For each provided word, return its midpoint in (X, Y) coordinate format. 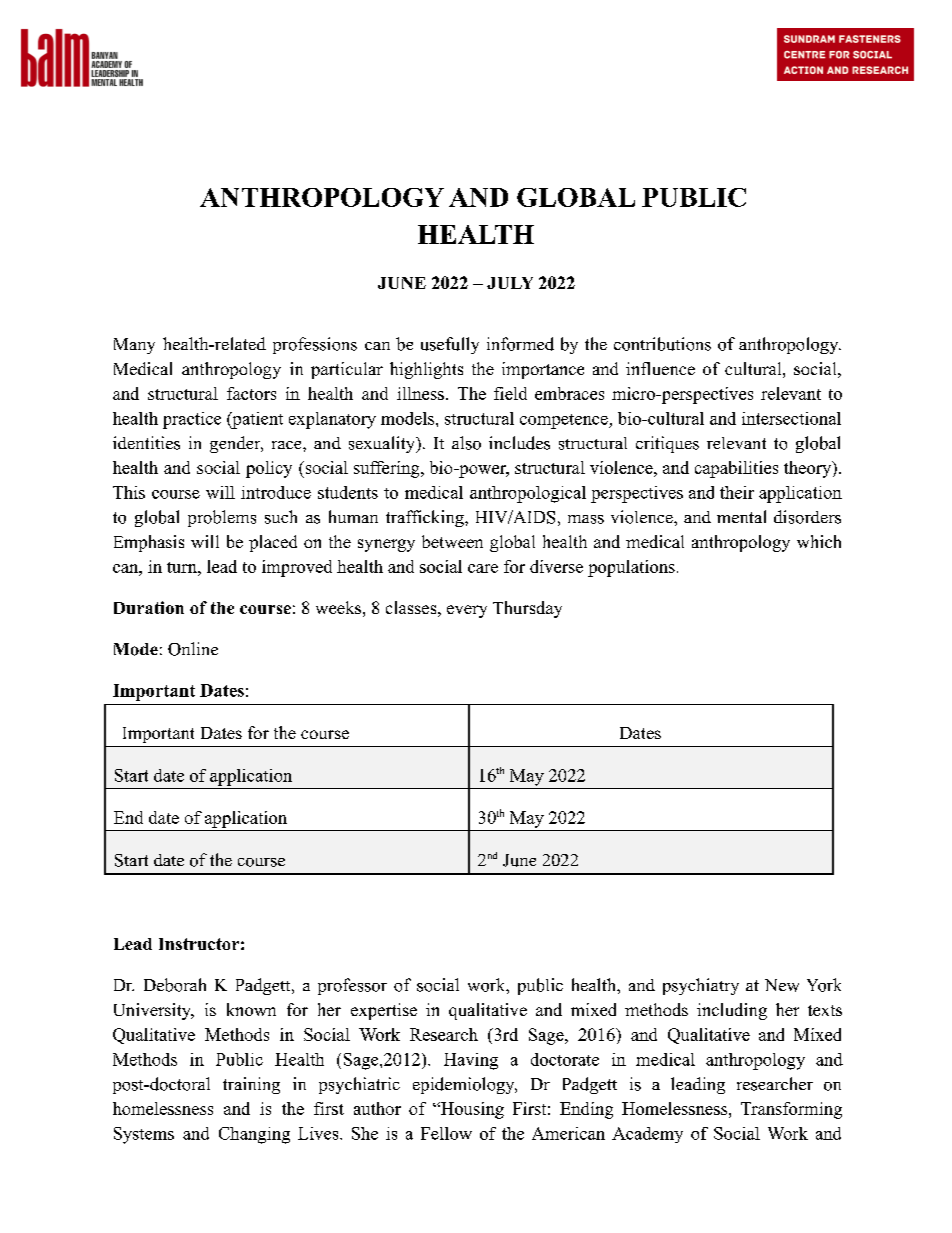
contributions (662, 344)
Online (193, 649)
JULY (510, 283)
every (467, 611)
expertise (384, 1011)
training (251, 1085)
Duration (149, 607)
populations (631, 568)
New (782, 985)
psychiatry (701, 986)
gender (236, 444)
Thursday (527, 609)
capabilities (736, 469)
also (466, 443)
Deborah (175, 985)
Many (134, 346)
